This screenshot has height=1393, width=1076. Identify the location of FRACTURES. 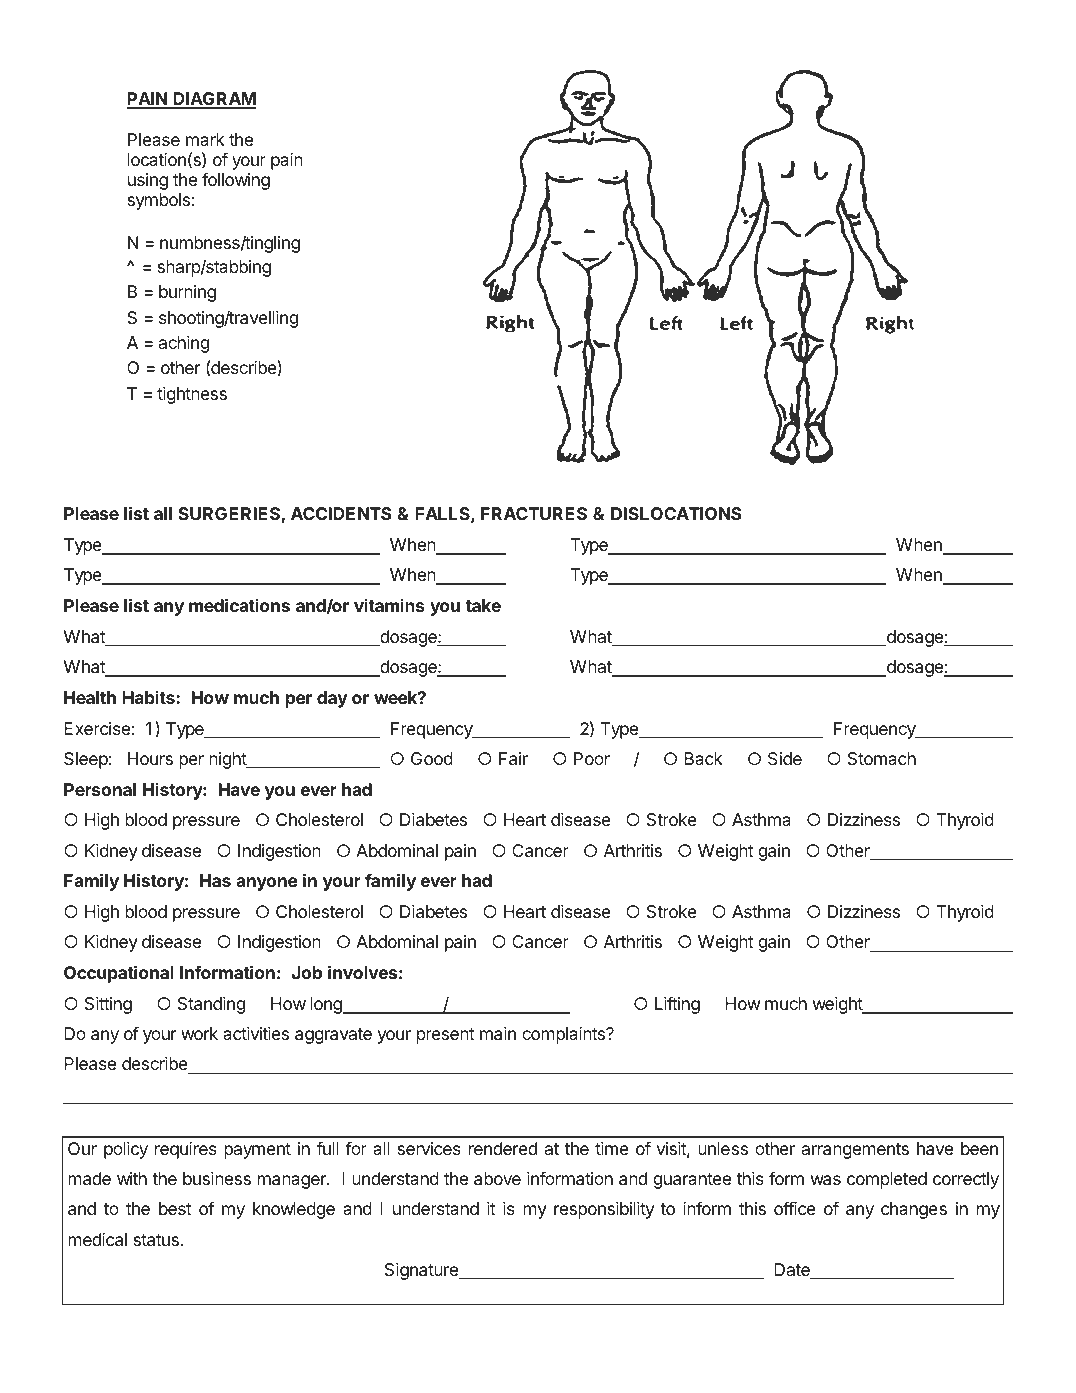
(534, 513).
